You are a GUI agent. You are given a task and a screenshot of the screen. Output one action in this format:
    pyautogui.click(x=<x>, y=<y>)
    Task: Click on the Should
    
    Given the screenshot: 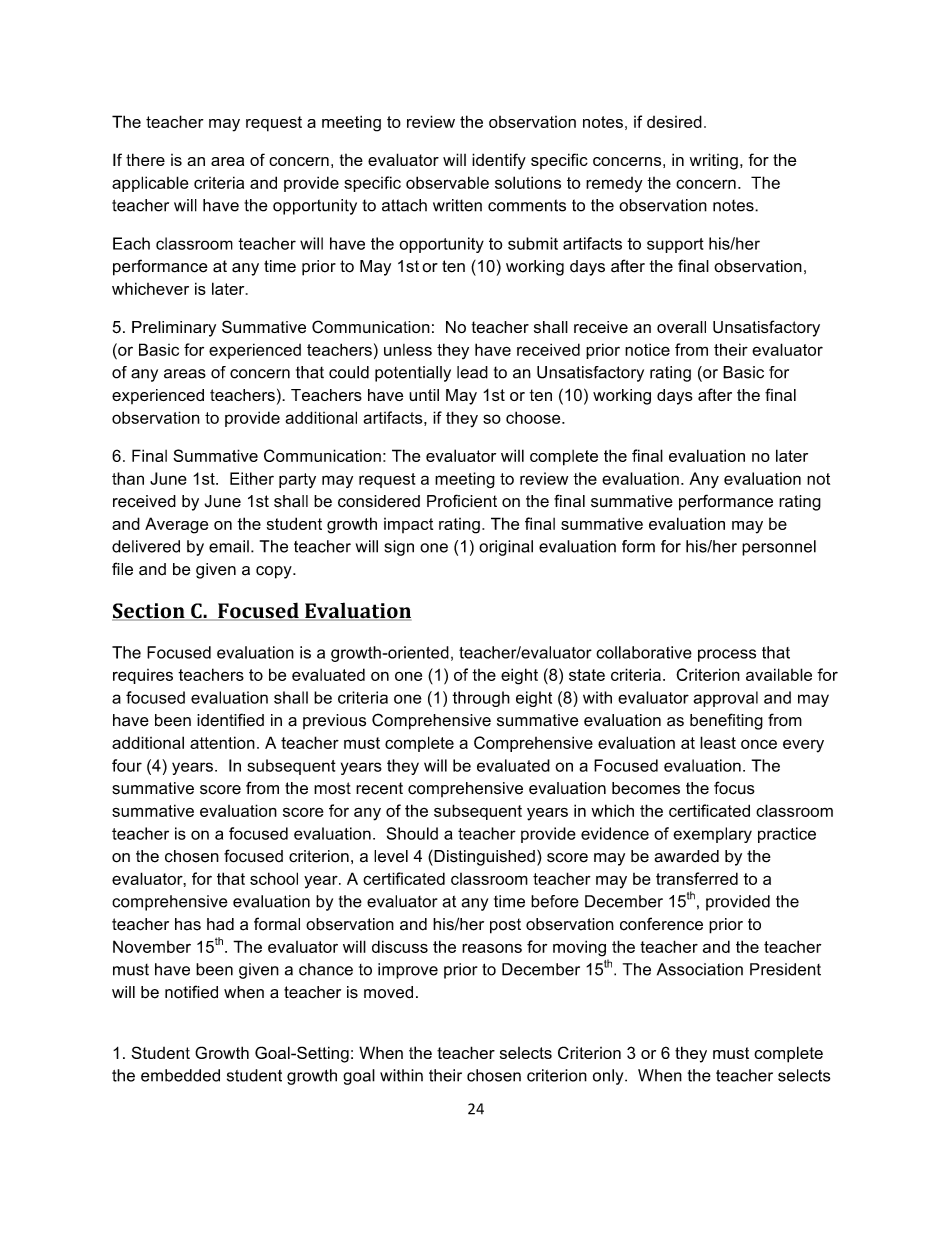 What is the action you would take?
    pyautogui.click(x=412, y=833)
